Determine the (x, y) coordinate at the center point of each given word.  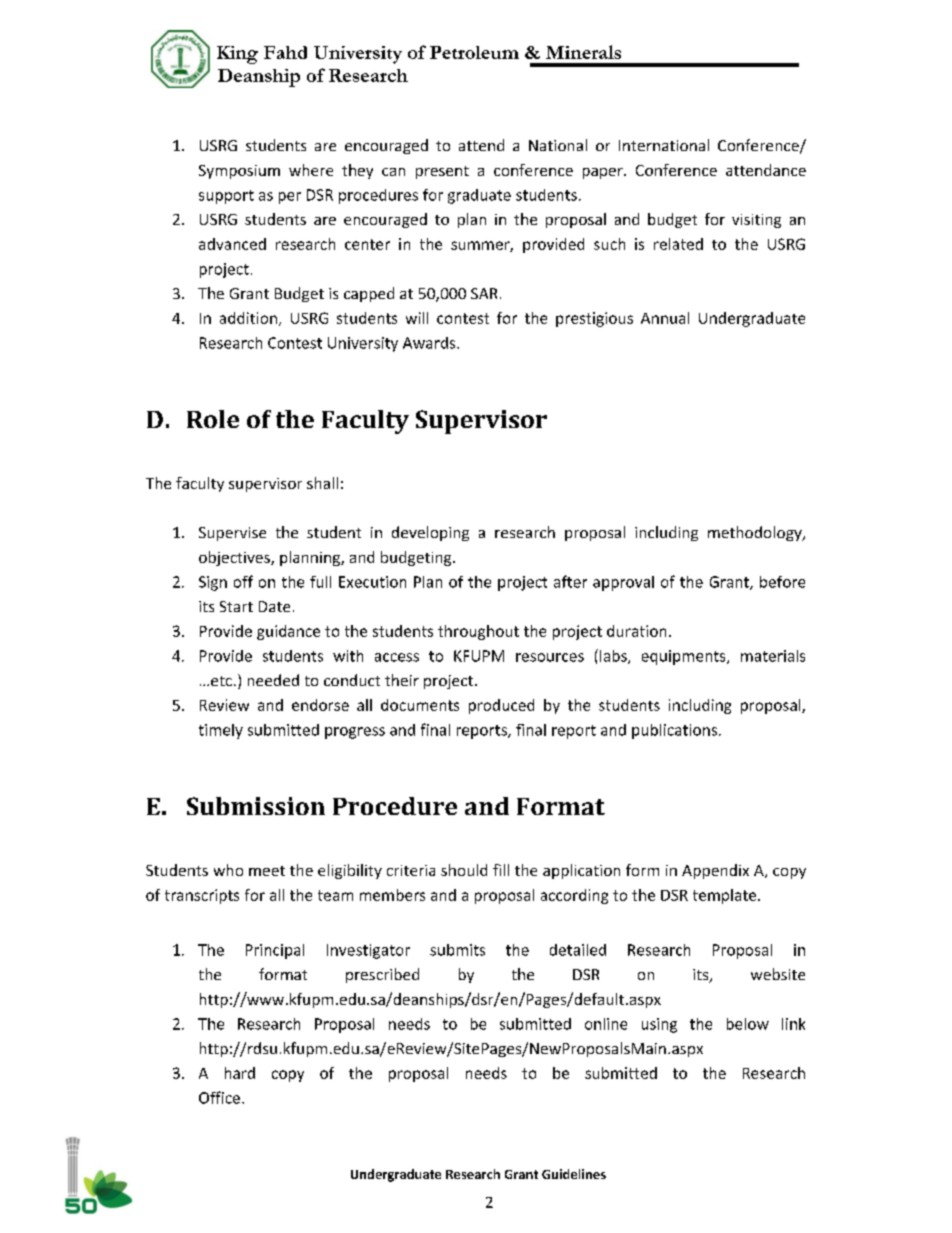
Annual (665, 318)
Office (219, 1097)
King (237, 55)
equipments (685, 657)
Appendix (715, 871)
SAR (484, 293)
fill (501, 870)
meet (267, 871)
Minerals (583, 52)
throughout (478, 632)
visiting (756, 221)
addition (248, 318)
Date (274, 606)
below (748, 1024)
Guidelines (574, 1174)
